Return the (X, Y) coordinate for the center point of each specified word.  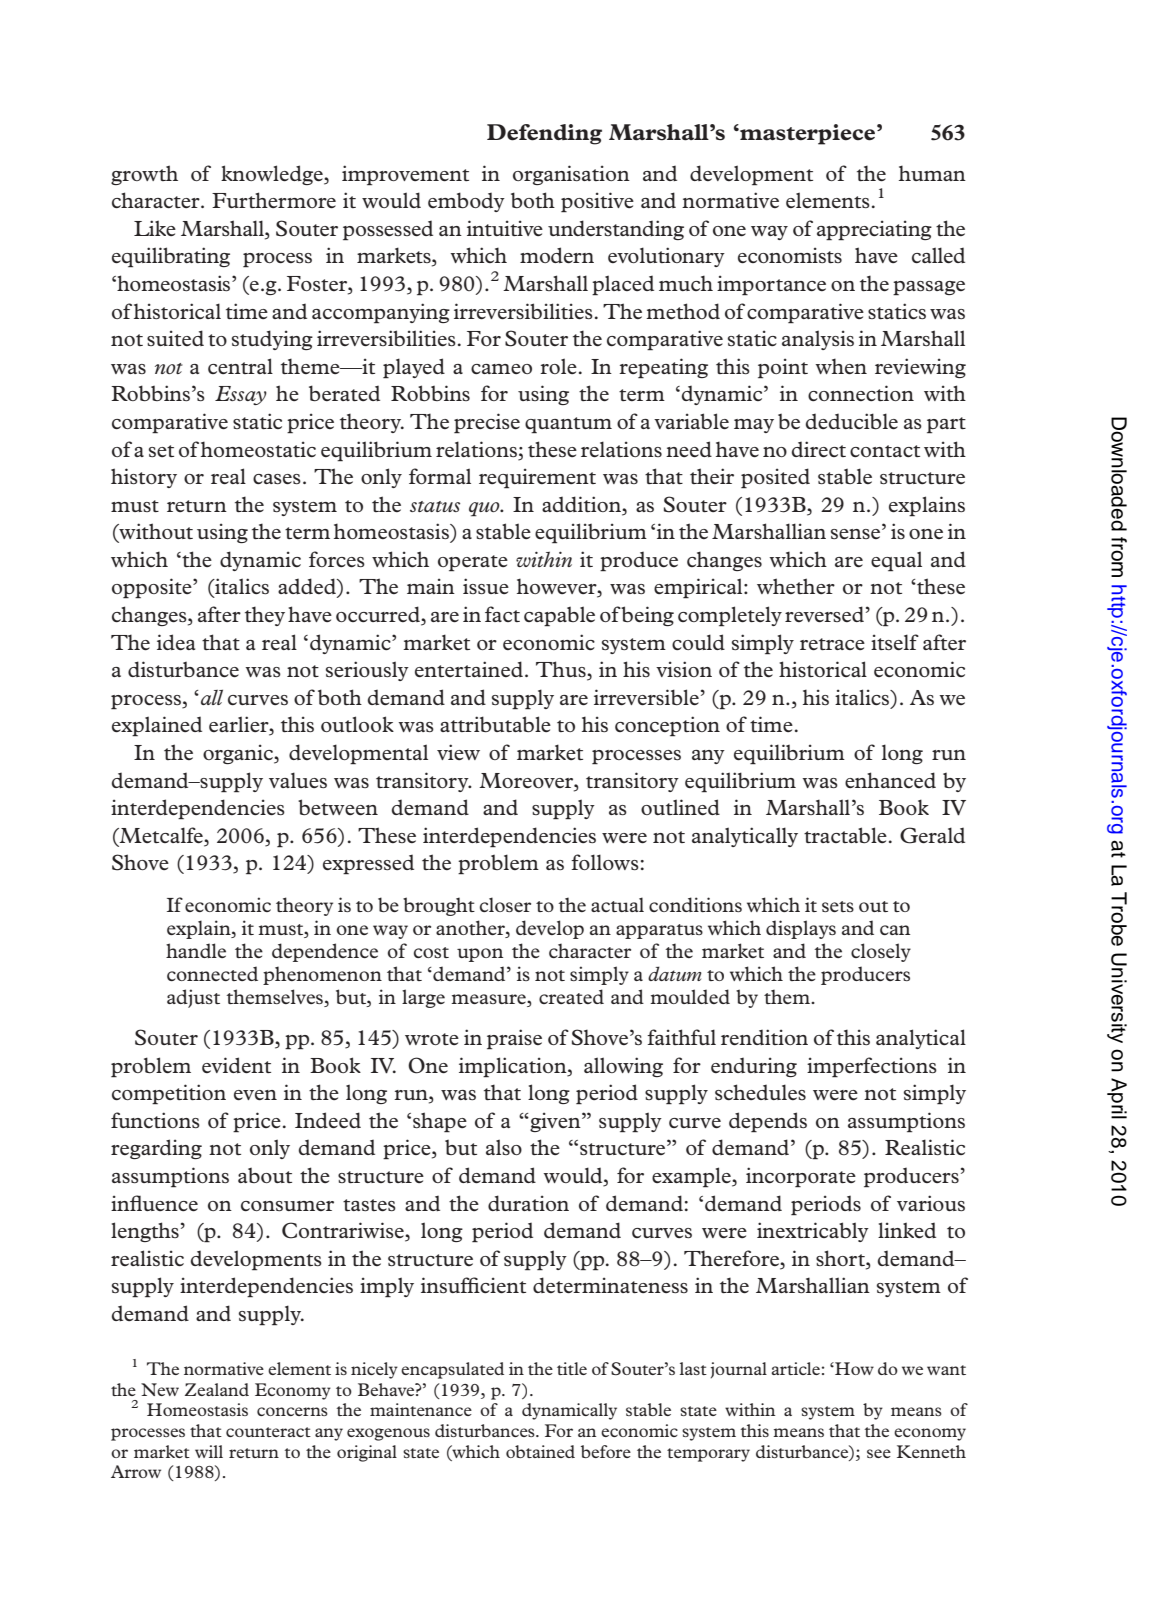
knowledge (273, 175)
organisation (571, 175)
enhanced (890, 780)
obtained (540, 1451)
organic (239, 754)
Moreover (527, 780)
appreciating (874, 230)
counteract (268, 1432)
